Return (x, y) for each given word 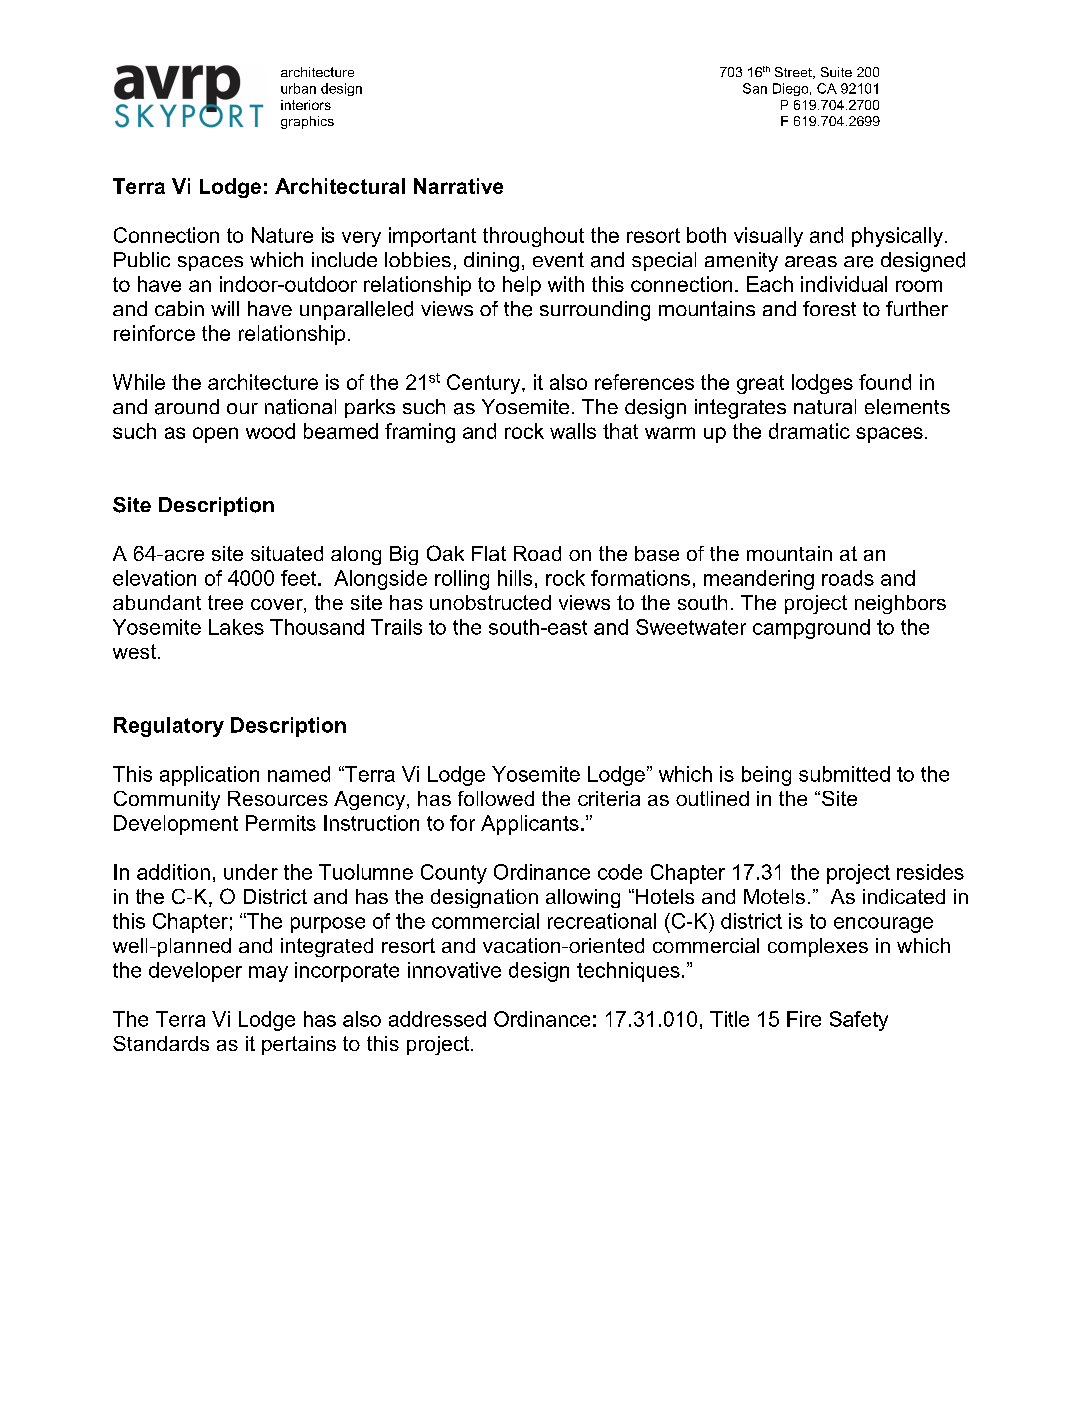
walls (573, 431)
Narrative (458, 186)
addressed (437, 1019)
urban (298, 88)
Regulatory (169, 727)
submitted (844, 774)
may (268, 974)
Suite (836, 72)
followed (496, 798)
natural (825, 406)
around (187, 407)
